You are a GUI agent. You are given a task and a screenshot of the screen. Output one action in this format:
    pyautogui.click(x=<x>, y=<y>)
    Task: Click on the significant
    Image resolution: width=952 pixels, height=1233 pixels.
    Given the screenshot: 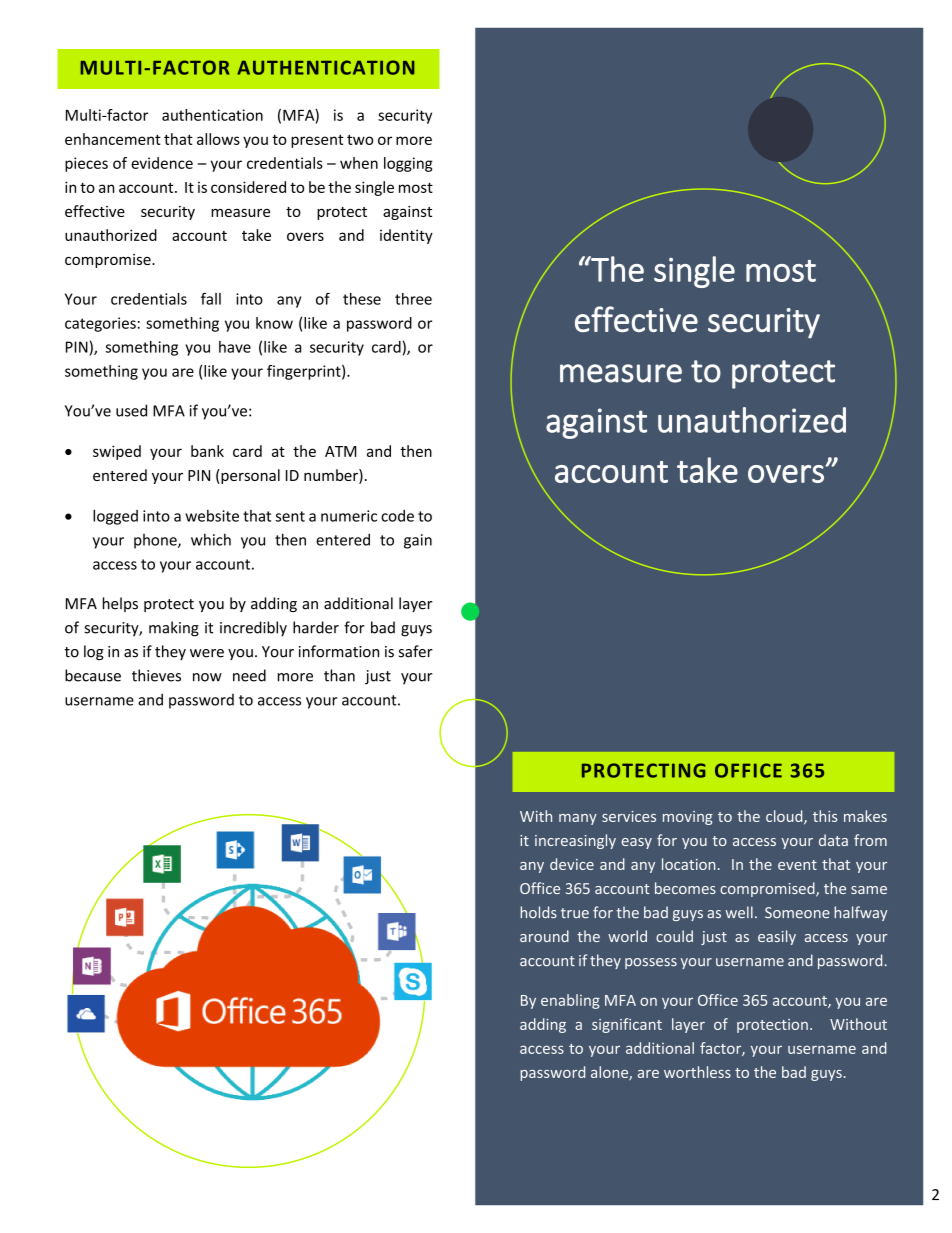 What is the action you would take?
    pyautogui.click(x=627, y=1025)
